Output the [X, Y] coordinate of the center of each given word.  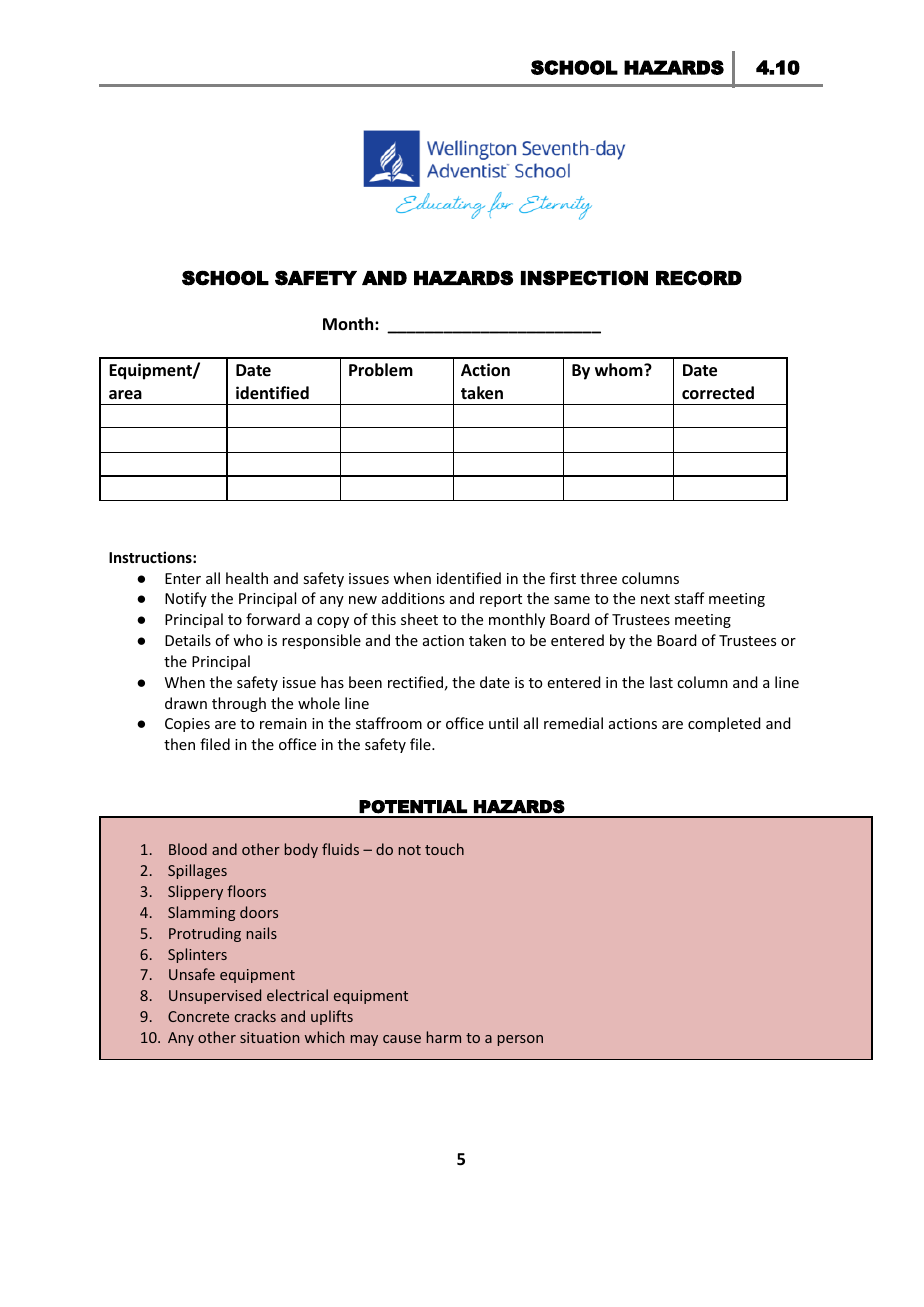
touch [444, 849]
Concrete [198, 1016]
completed [724, 724]
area [125, 394]
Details [188, 640]
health [247, 578]
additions [413, 598]
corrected [718, 393]
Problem [381, 370]
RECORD [699, 278]
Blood [188, 849]
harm [444, 1037]
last [661, 682]
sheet [419, 619]
